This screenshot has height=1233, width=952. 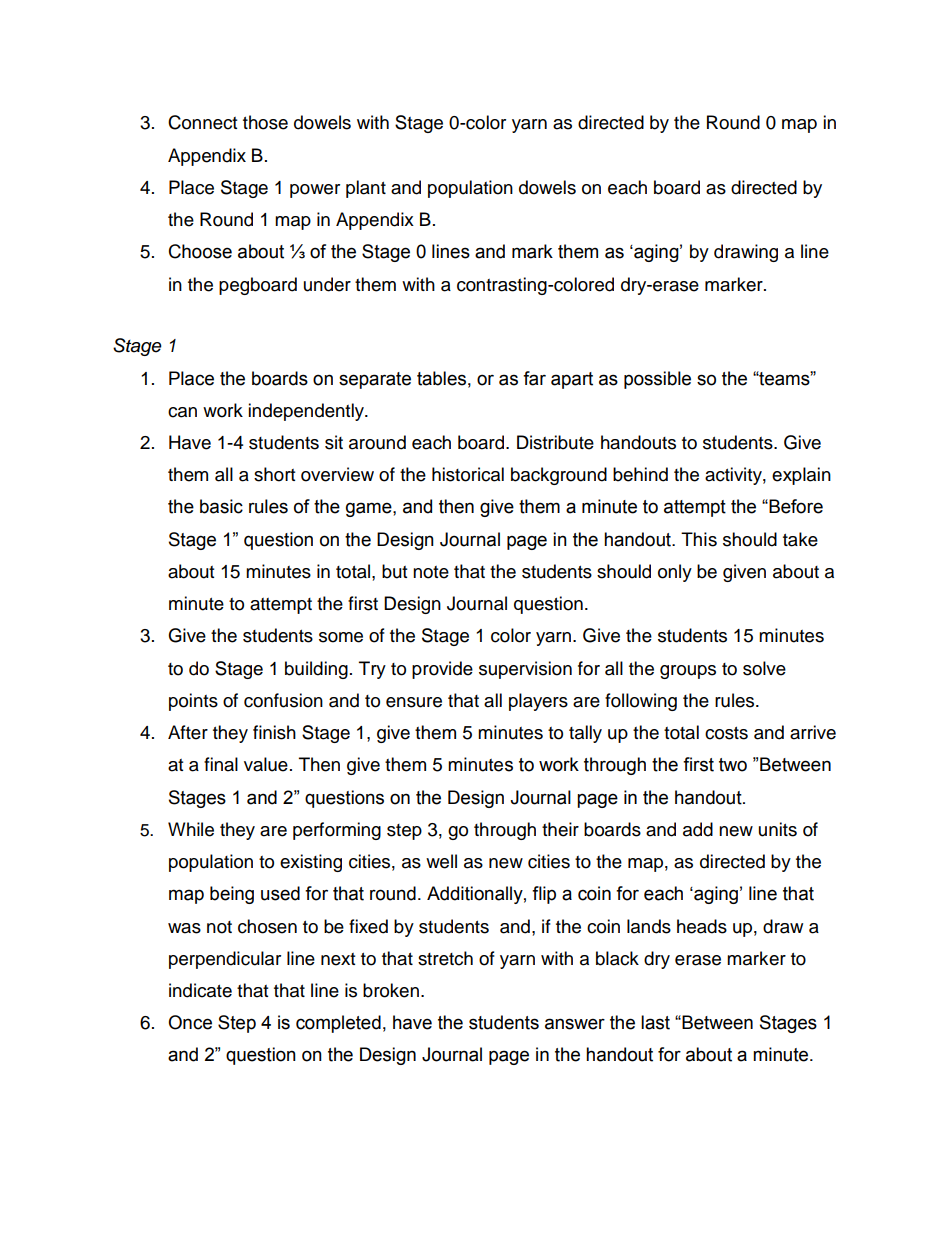 I want to click on note, so click(x=431, y=572).
